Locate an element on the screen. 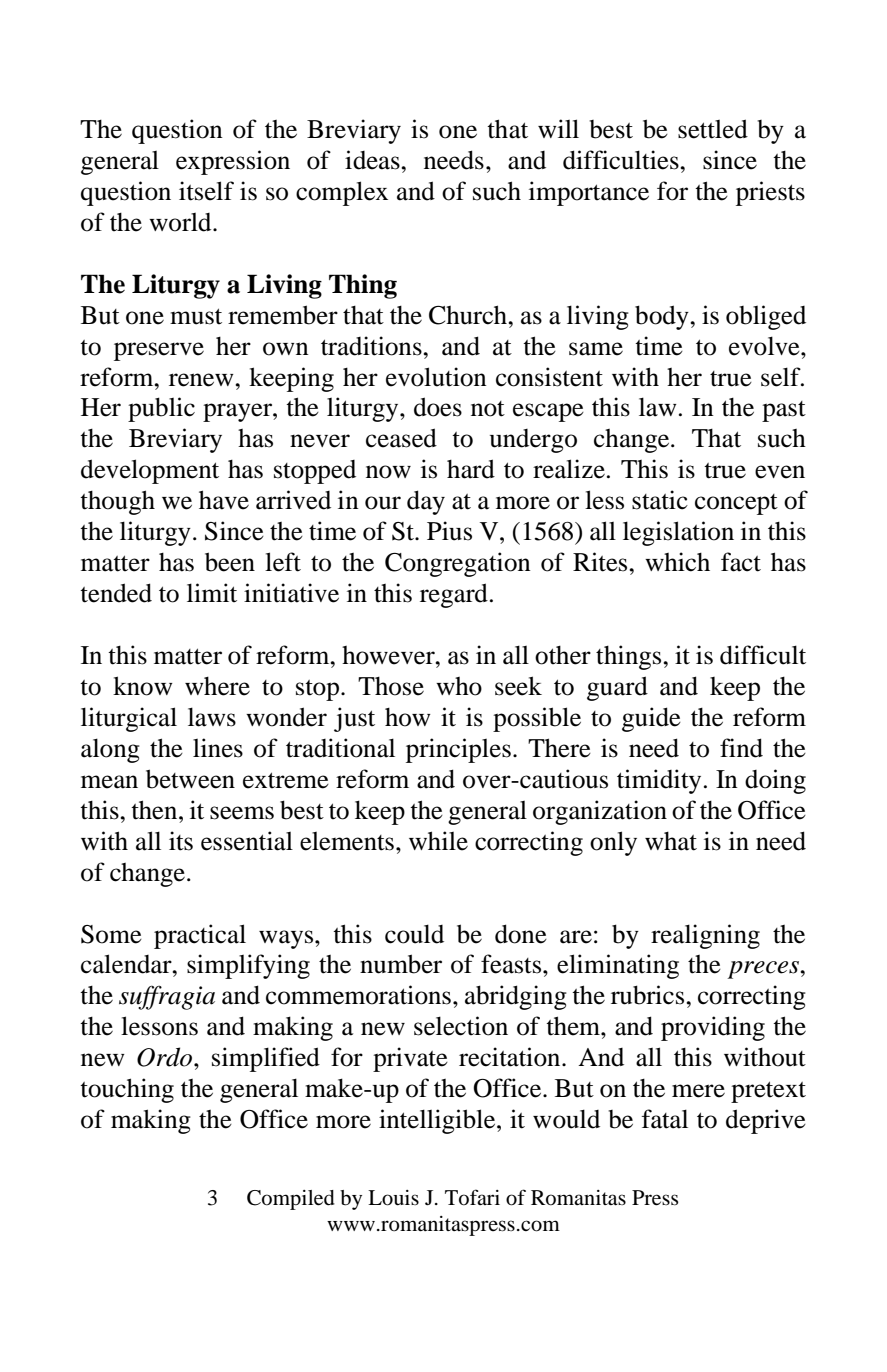 The image size is (887, 1372). ideas is located at coordinates (373, 160).
